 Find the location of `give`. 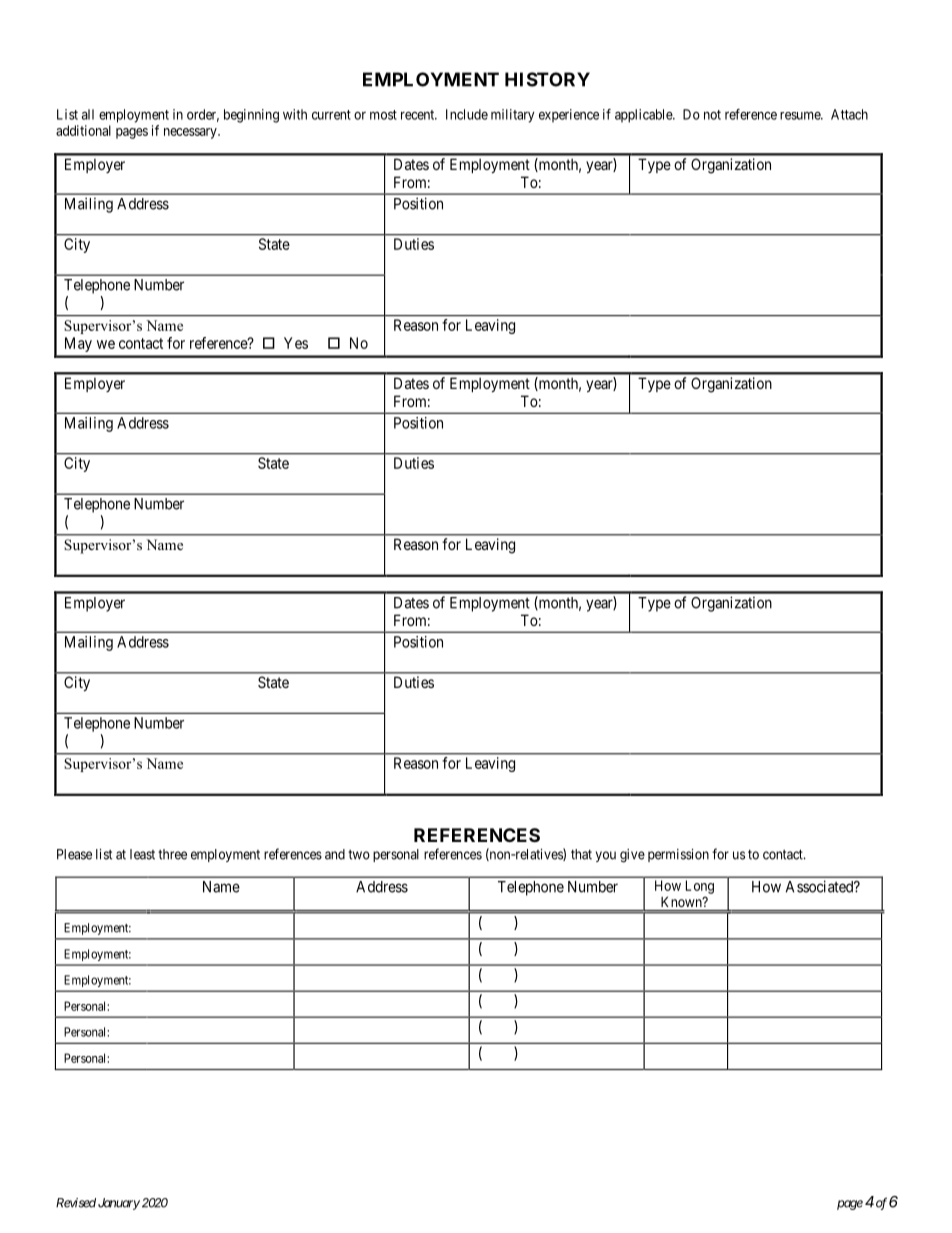

give is located at coordinates (632, 856).
